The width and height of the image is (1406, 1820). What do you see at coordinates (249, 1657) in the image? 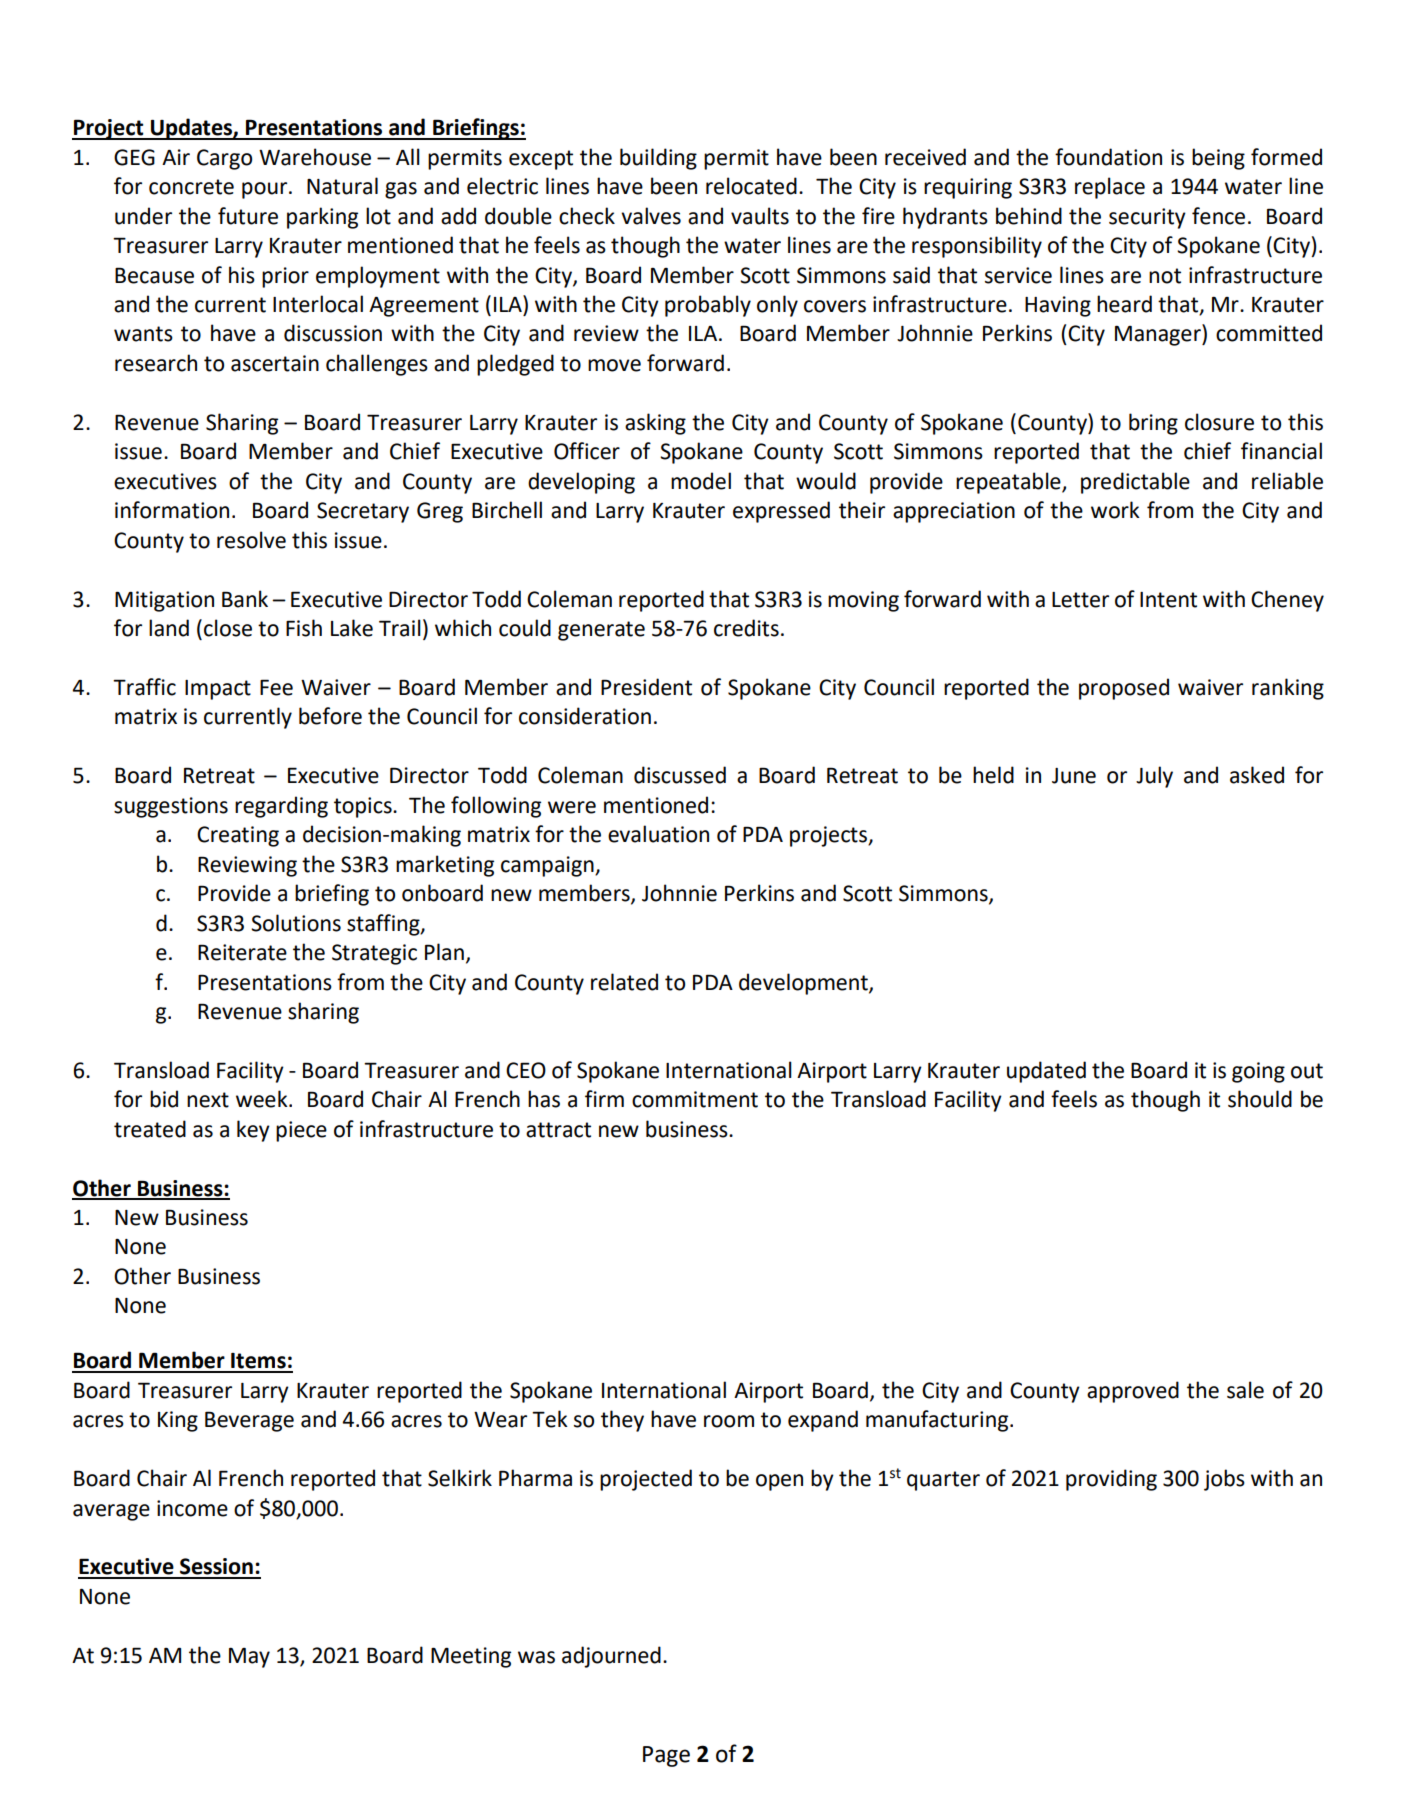
I see `May` at bounding box center [249, 1657].
